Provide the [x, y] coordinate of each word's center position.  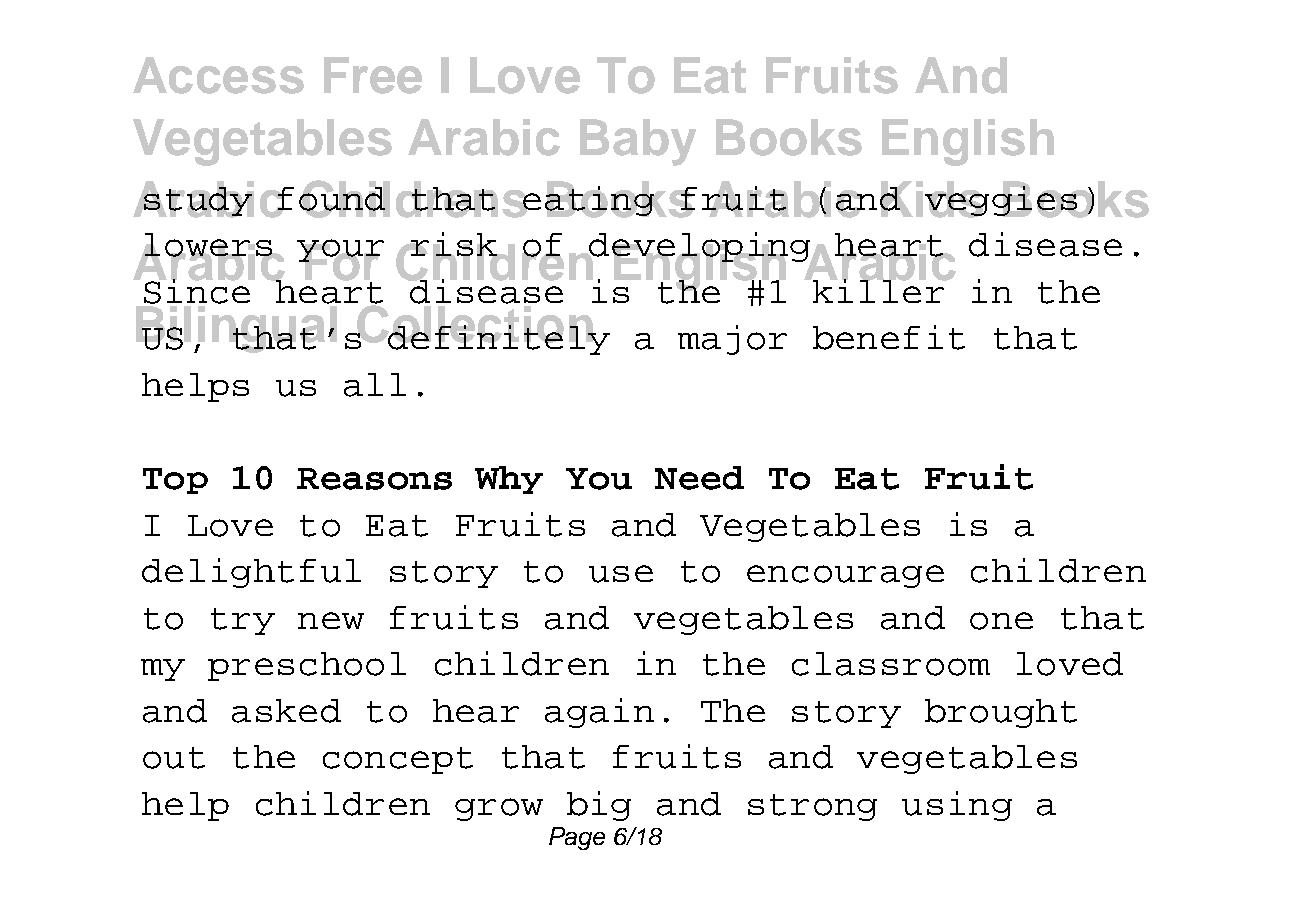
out [174, 758]
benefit [889, 337]
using [957, 806]
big [599, 806]
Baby [638, 142]
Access [218, 75]
